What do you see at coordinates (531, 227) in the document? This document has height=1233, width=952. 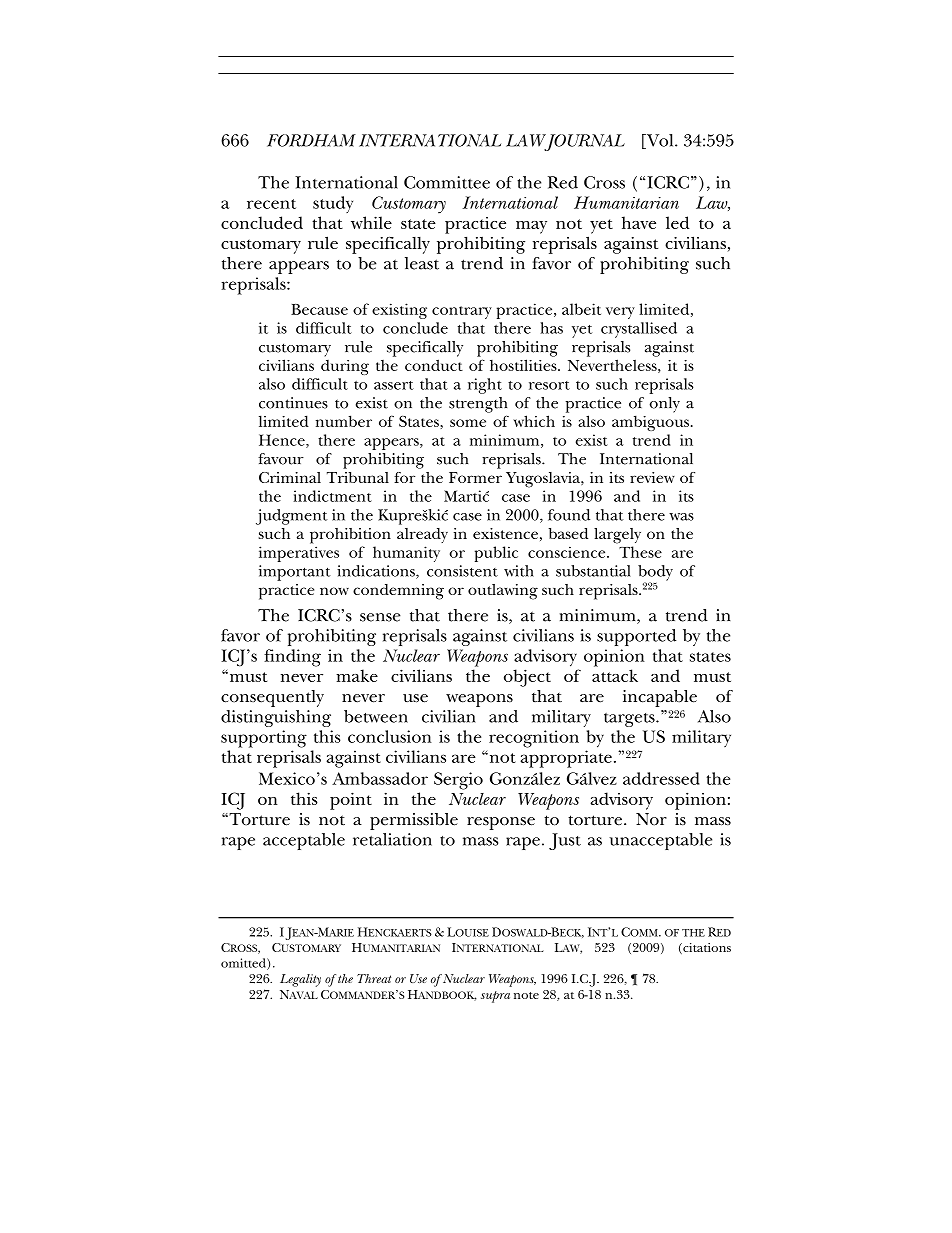 I see `may` at bounding box center [531, 227].
